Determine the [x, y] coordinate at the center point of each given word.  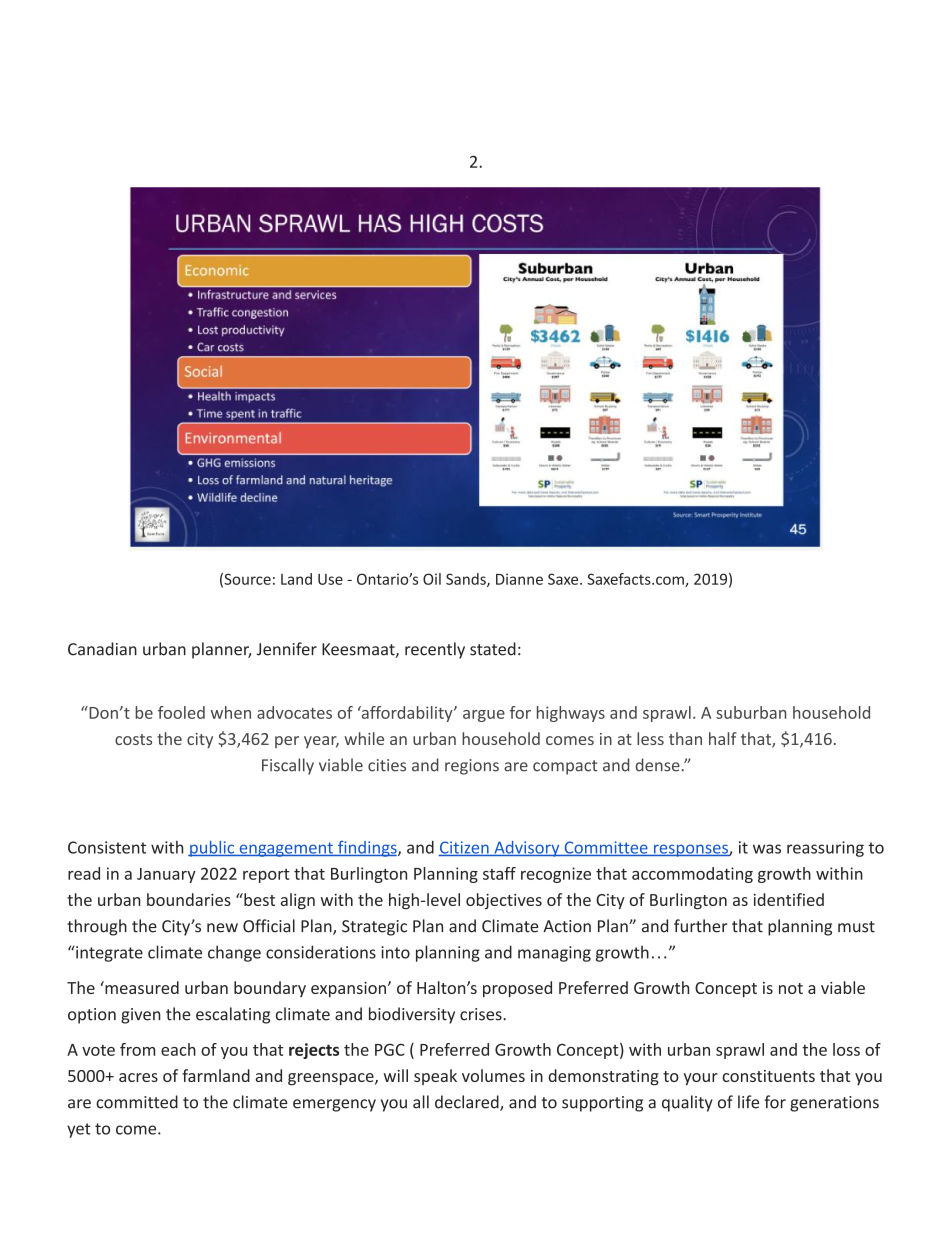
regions [472, 767]
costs [133, 739]
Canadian [102, 649]
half [723, 738]
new [222, 928]
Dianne [519, 579]
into [395, 952]
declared [468, 1103]
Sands [467, 580]
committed [137, 1102]
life [748, 1102]
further [701, 926]
